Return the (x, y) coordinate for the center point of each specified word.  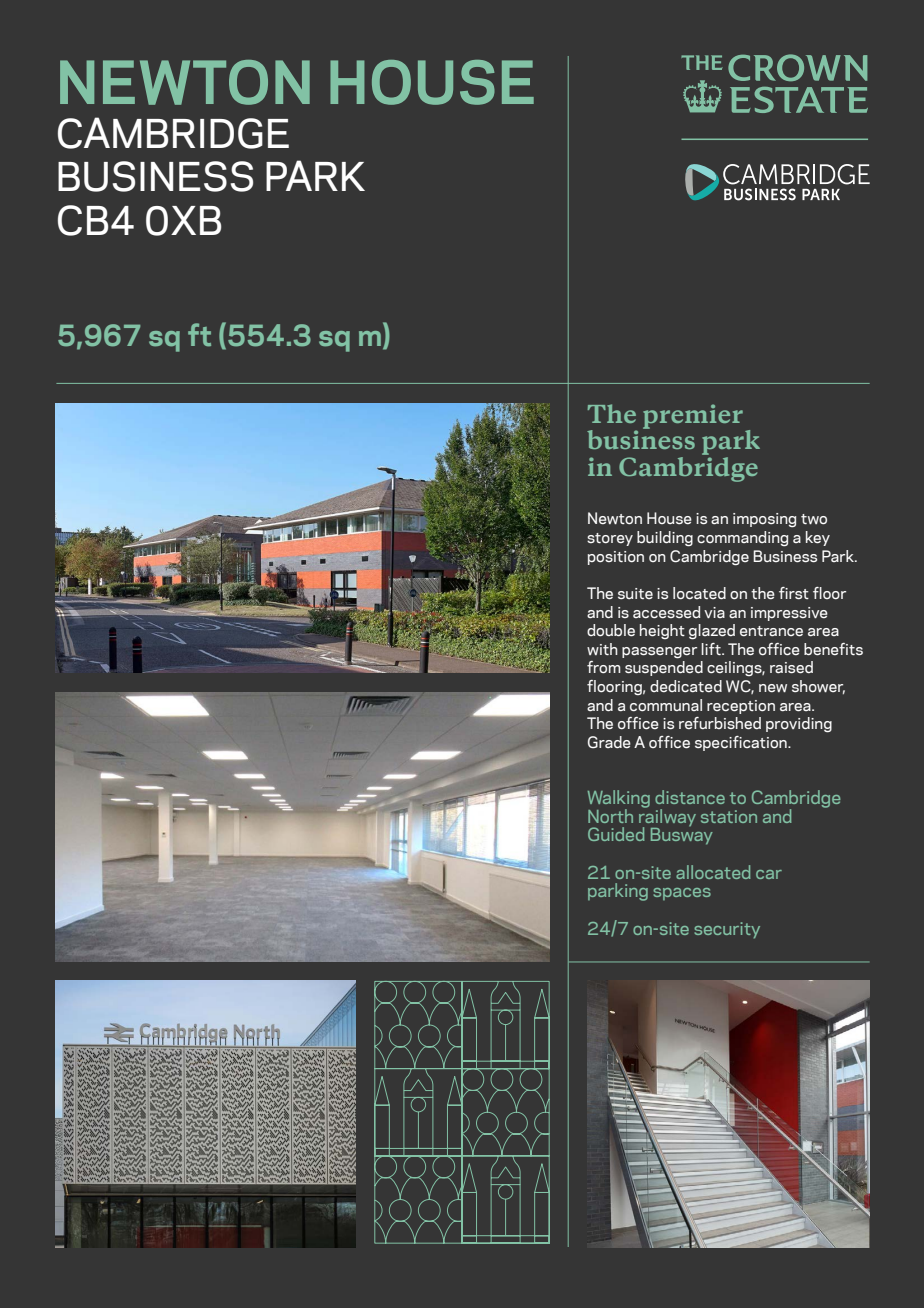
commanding (742, 538)
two (814, 519)
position (616, 558)
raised (791, 667)
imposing (764, 520)
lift (712, 649)
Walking (619, 800)
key (818, 538)
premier (693, 416)
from (604, 667)
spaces (682, 894)
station (729, 816)
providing (799, 725)
